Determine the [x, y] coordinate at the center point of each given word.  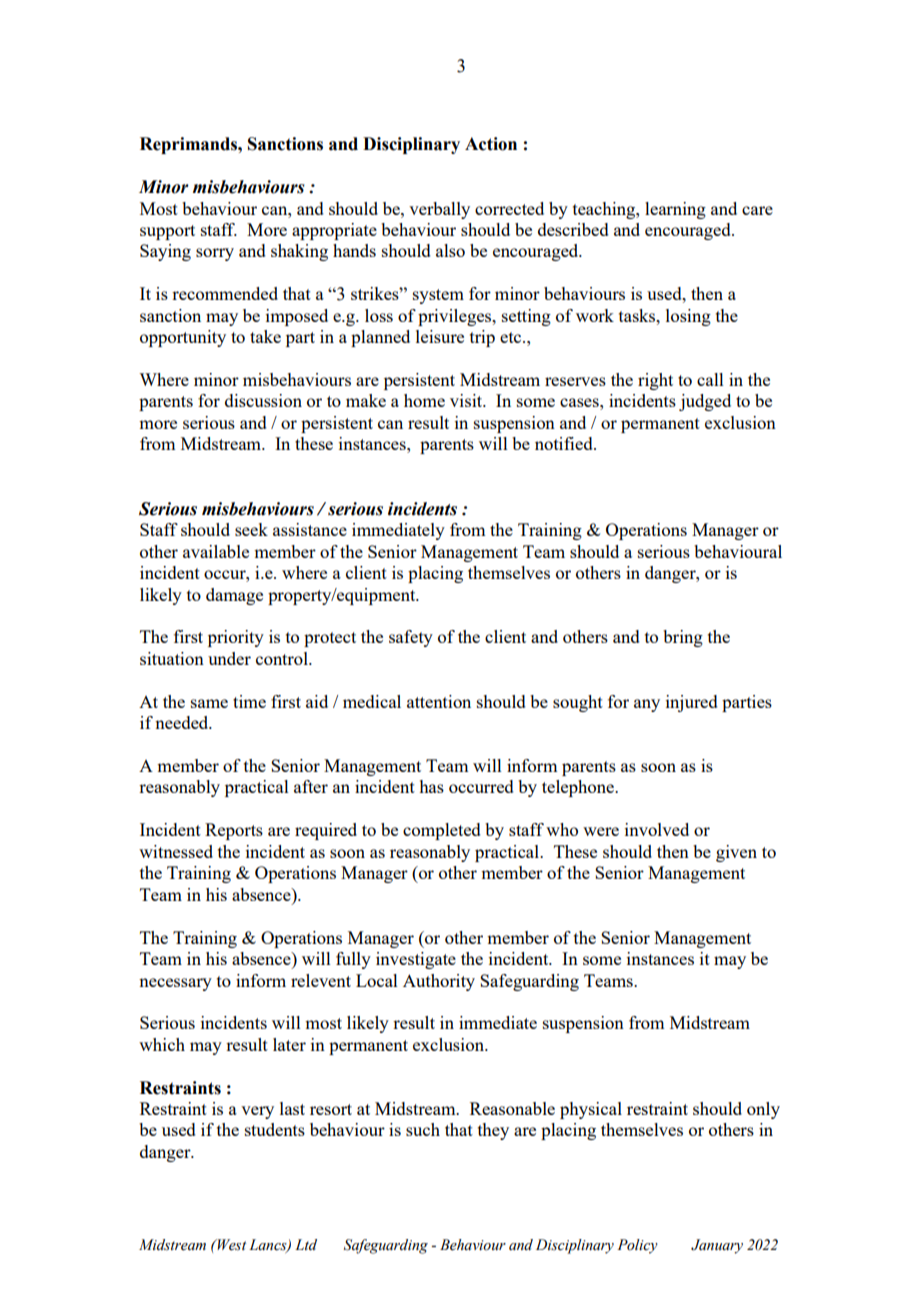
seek [251, 529]
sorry [215, 254]
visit [467, 400]
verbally [439, 210]
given [736, 853]
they [493, 1131]
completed [442, 831]
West [230, 1245]
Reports [234, 831]
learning [675, 210]
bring [683, 638]
